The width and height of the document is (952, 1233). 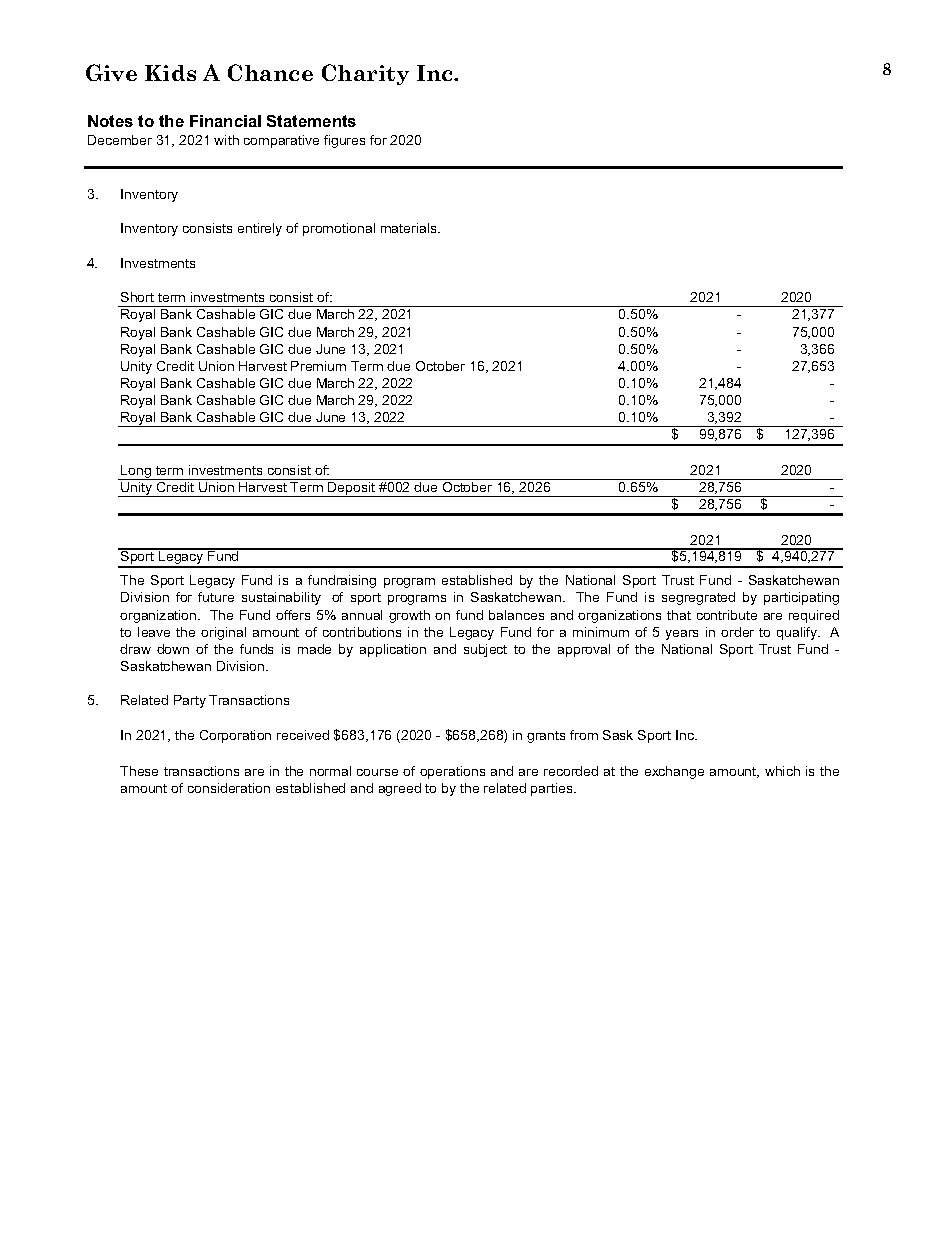 I want to click on operations, so click(x=452, y=772).
